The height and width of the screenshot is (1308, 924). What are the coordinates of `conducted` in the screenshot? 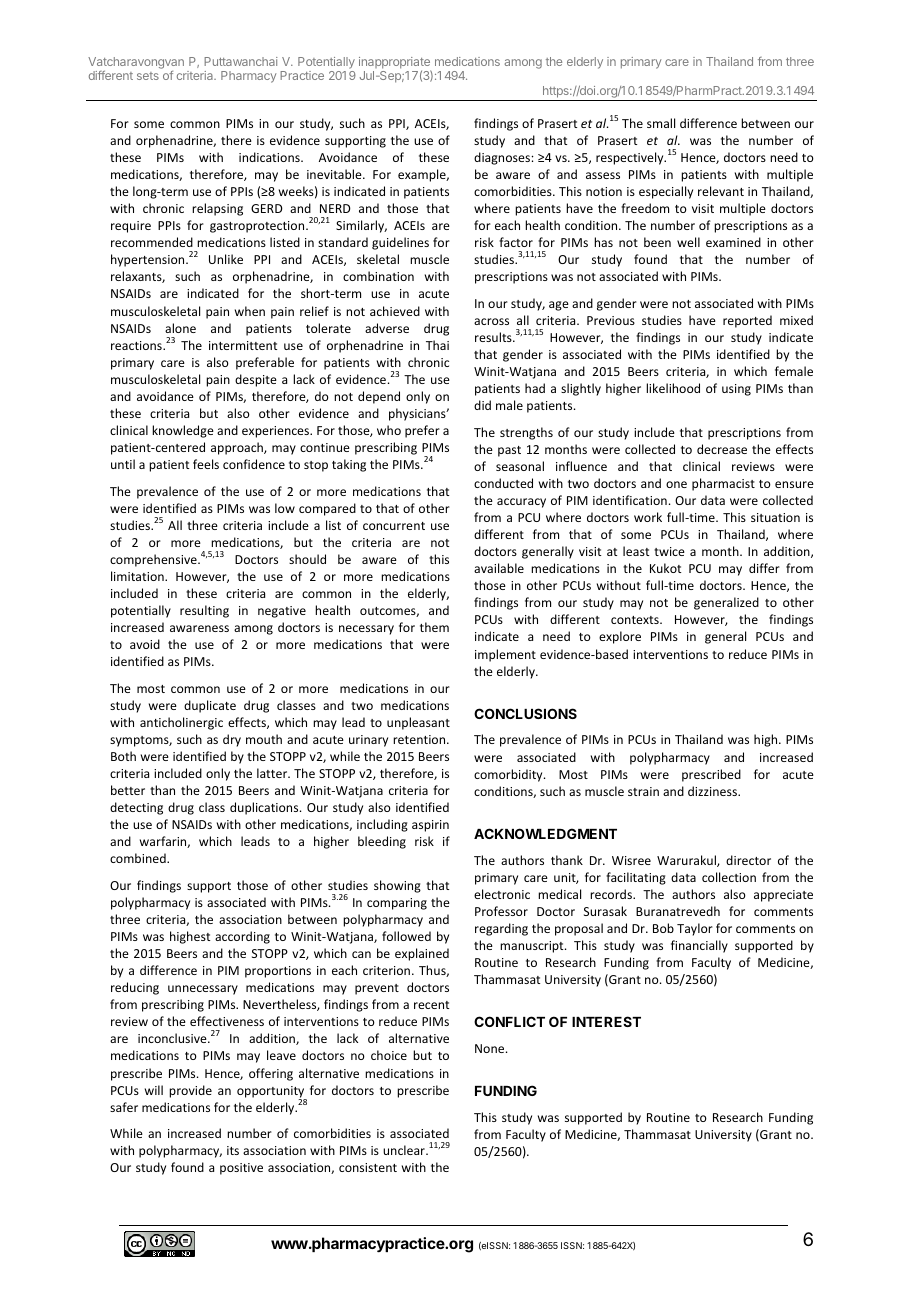 It's located at (503, 483).
